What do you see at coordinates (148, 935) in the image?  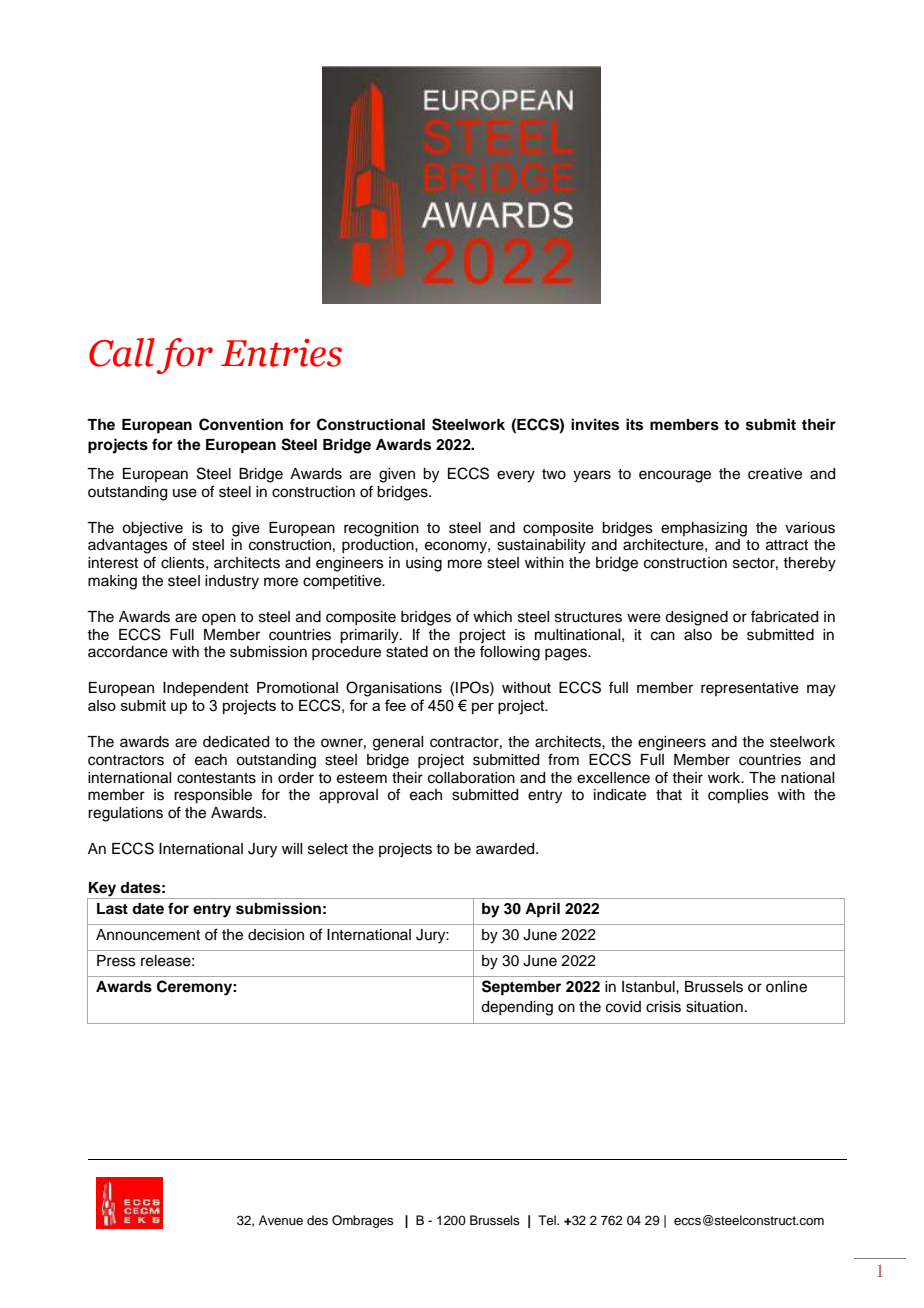 I see `Announcement` at bounding box center [148, 935].
